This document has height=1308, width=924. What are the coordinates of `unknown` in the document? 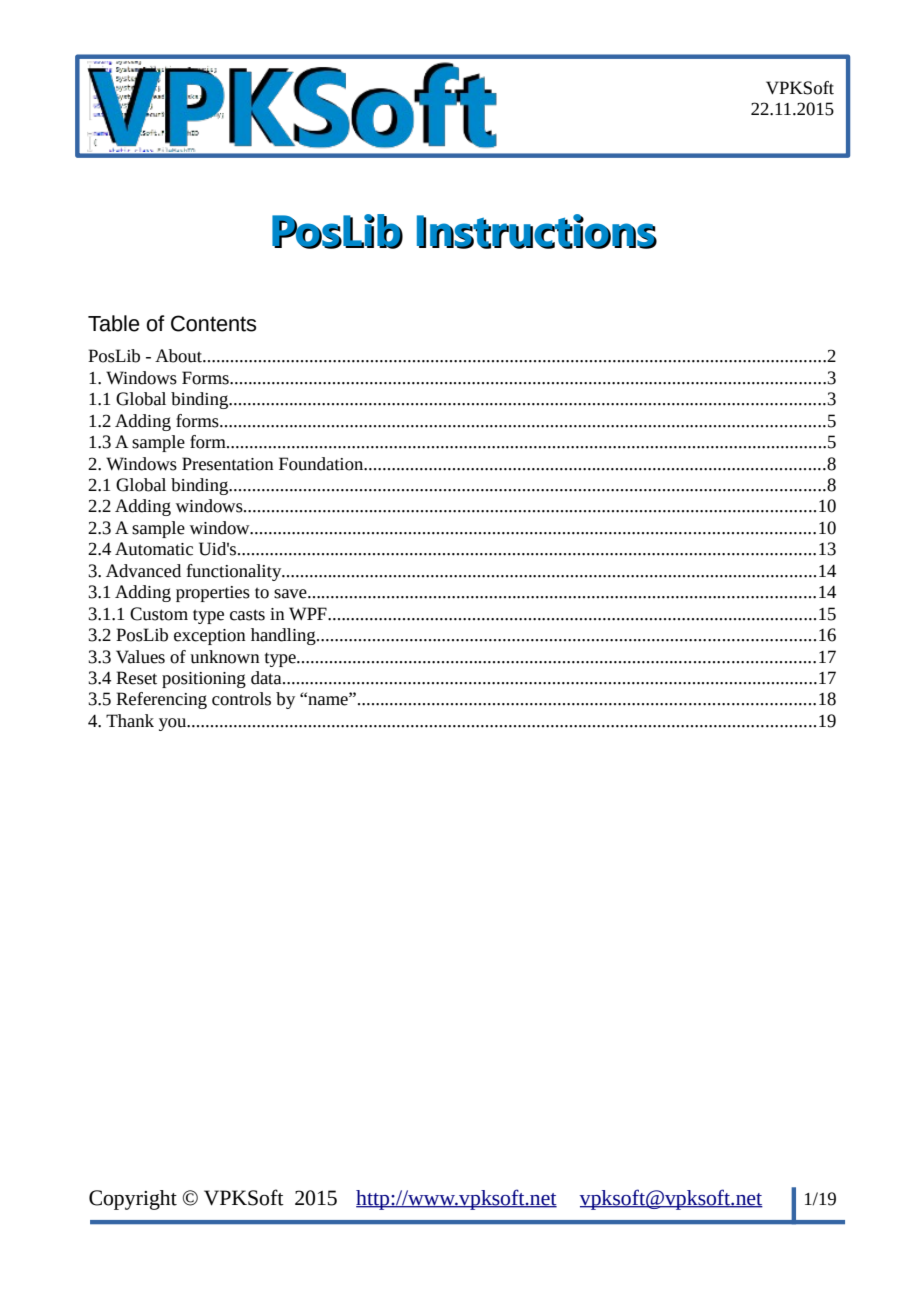 It's located at (225, 657).
